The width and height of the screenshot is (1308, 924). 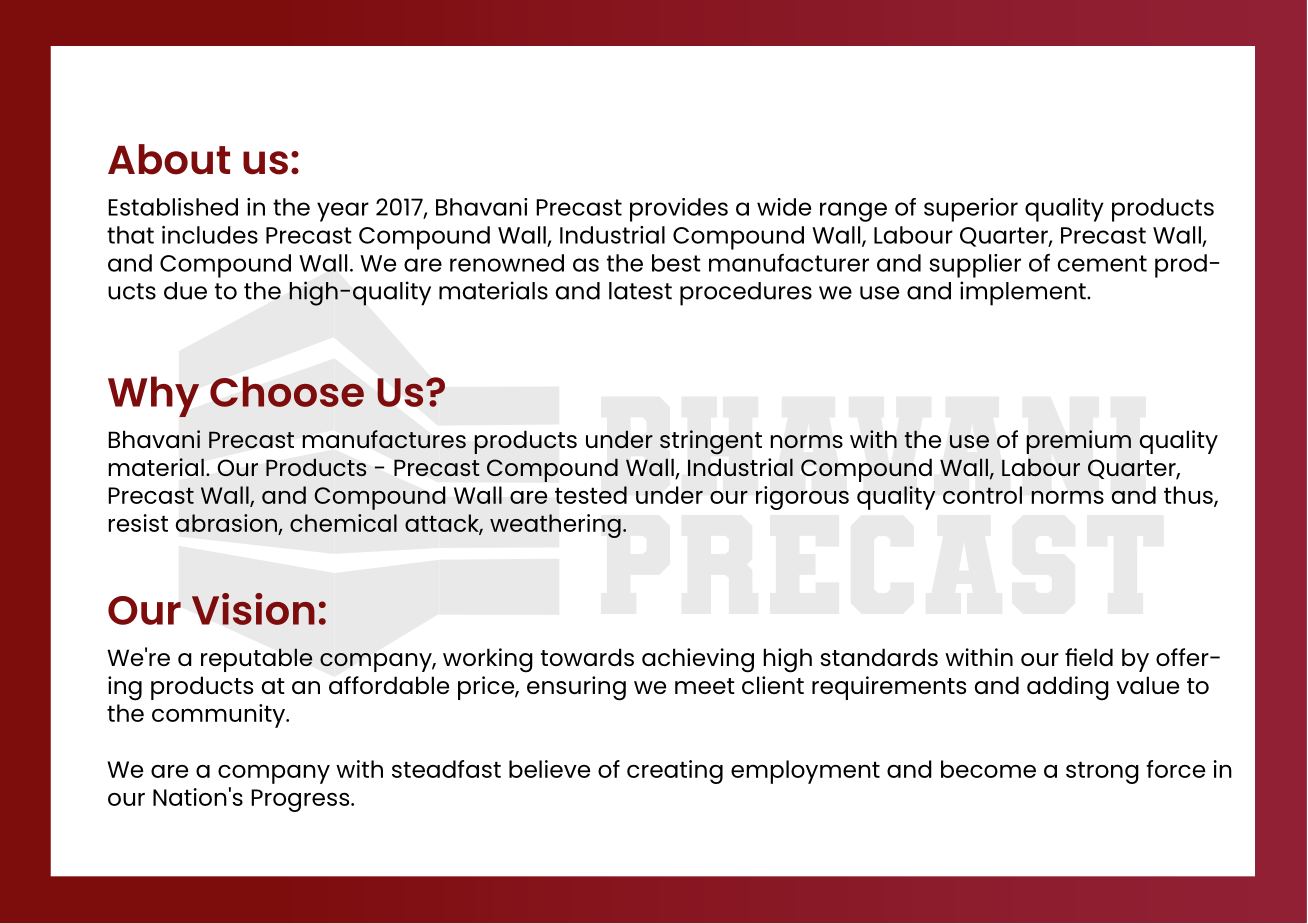 I want to click on provides, so click(x=679, y=210).
